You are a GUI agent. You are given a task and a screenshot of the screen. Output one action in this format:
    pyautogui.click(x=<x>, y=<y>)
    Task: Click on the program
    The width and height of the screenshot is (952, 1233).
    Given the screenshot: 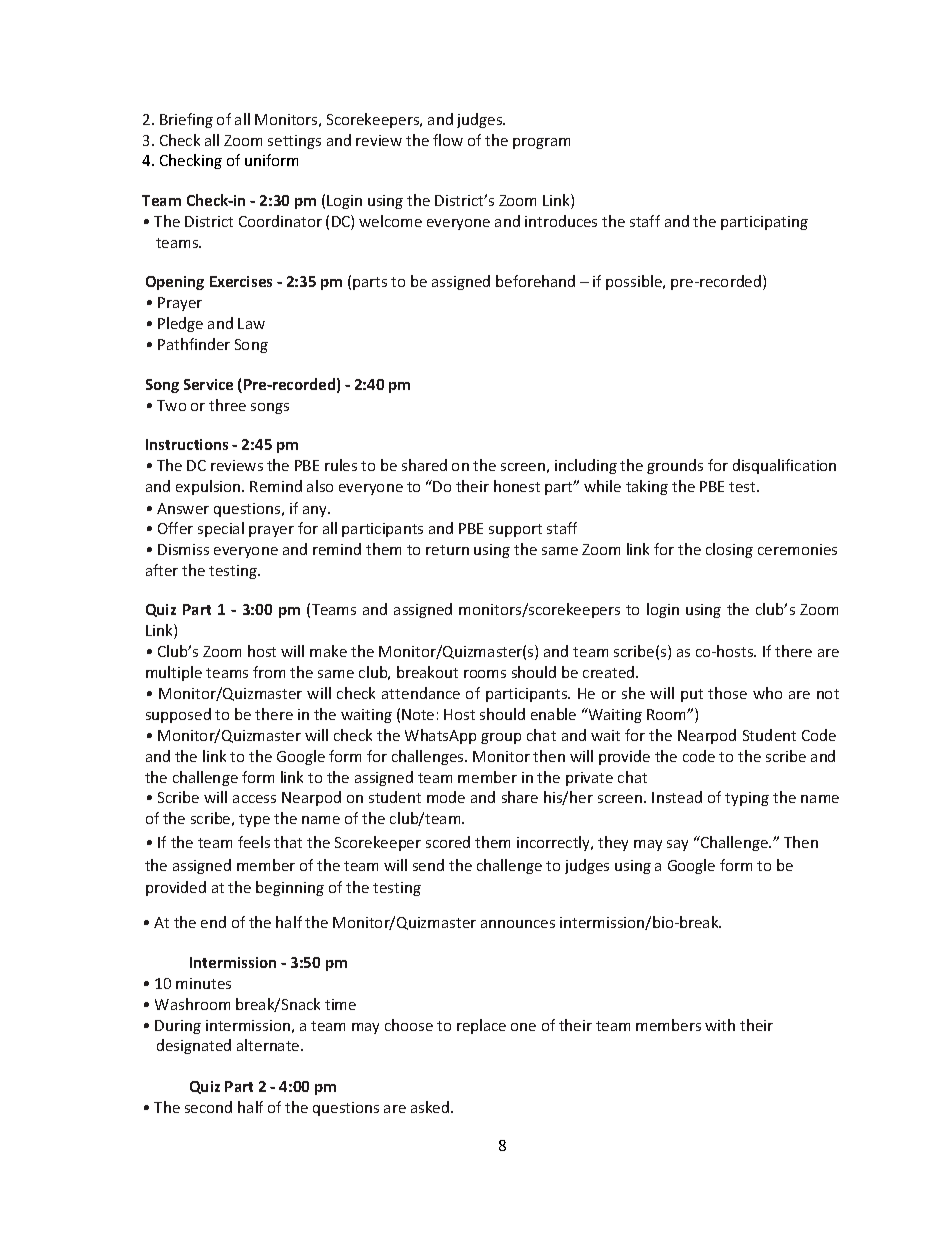 What is the action you would take?
    pyautogui.click(x=541, y=143)
